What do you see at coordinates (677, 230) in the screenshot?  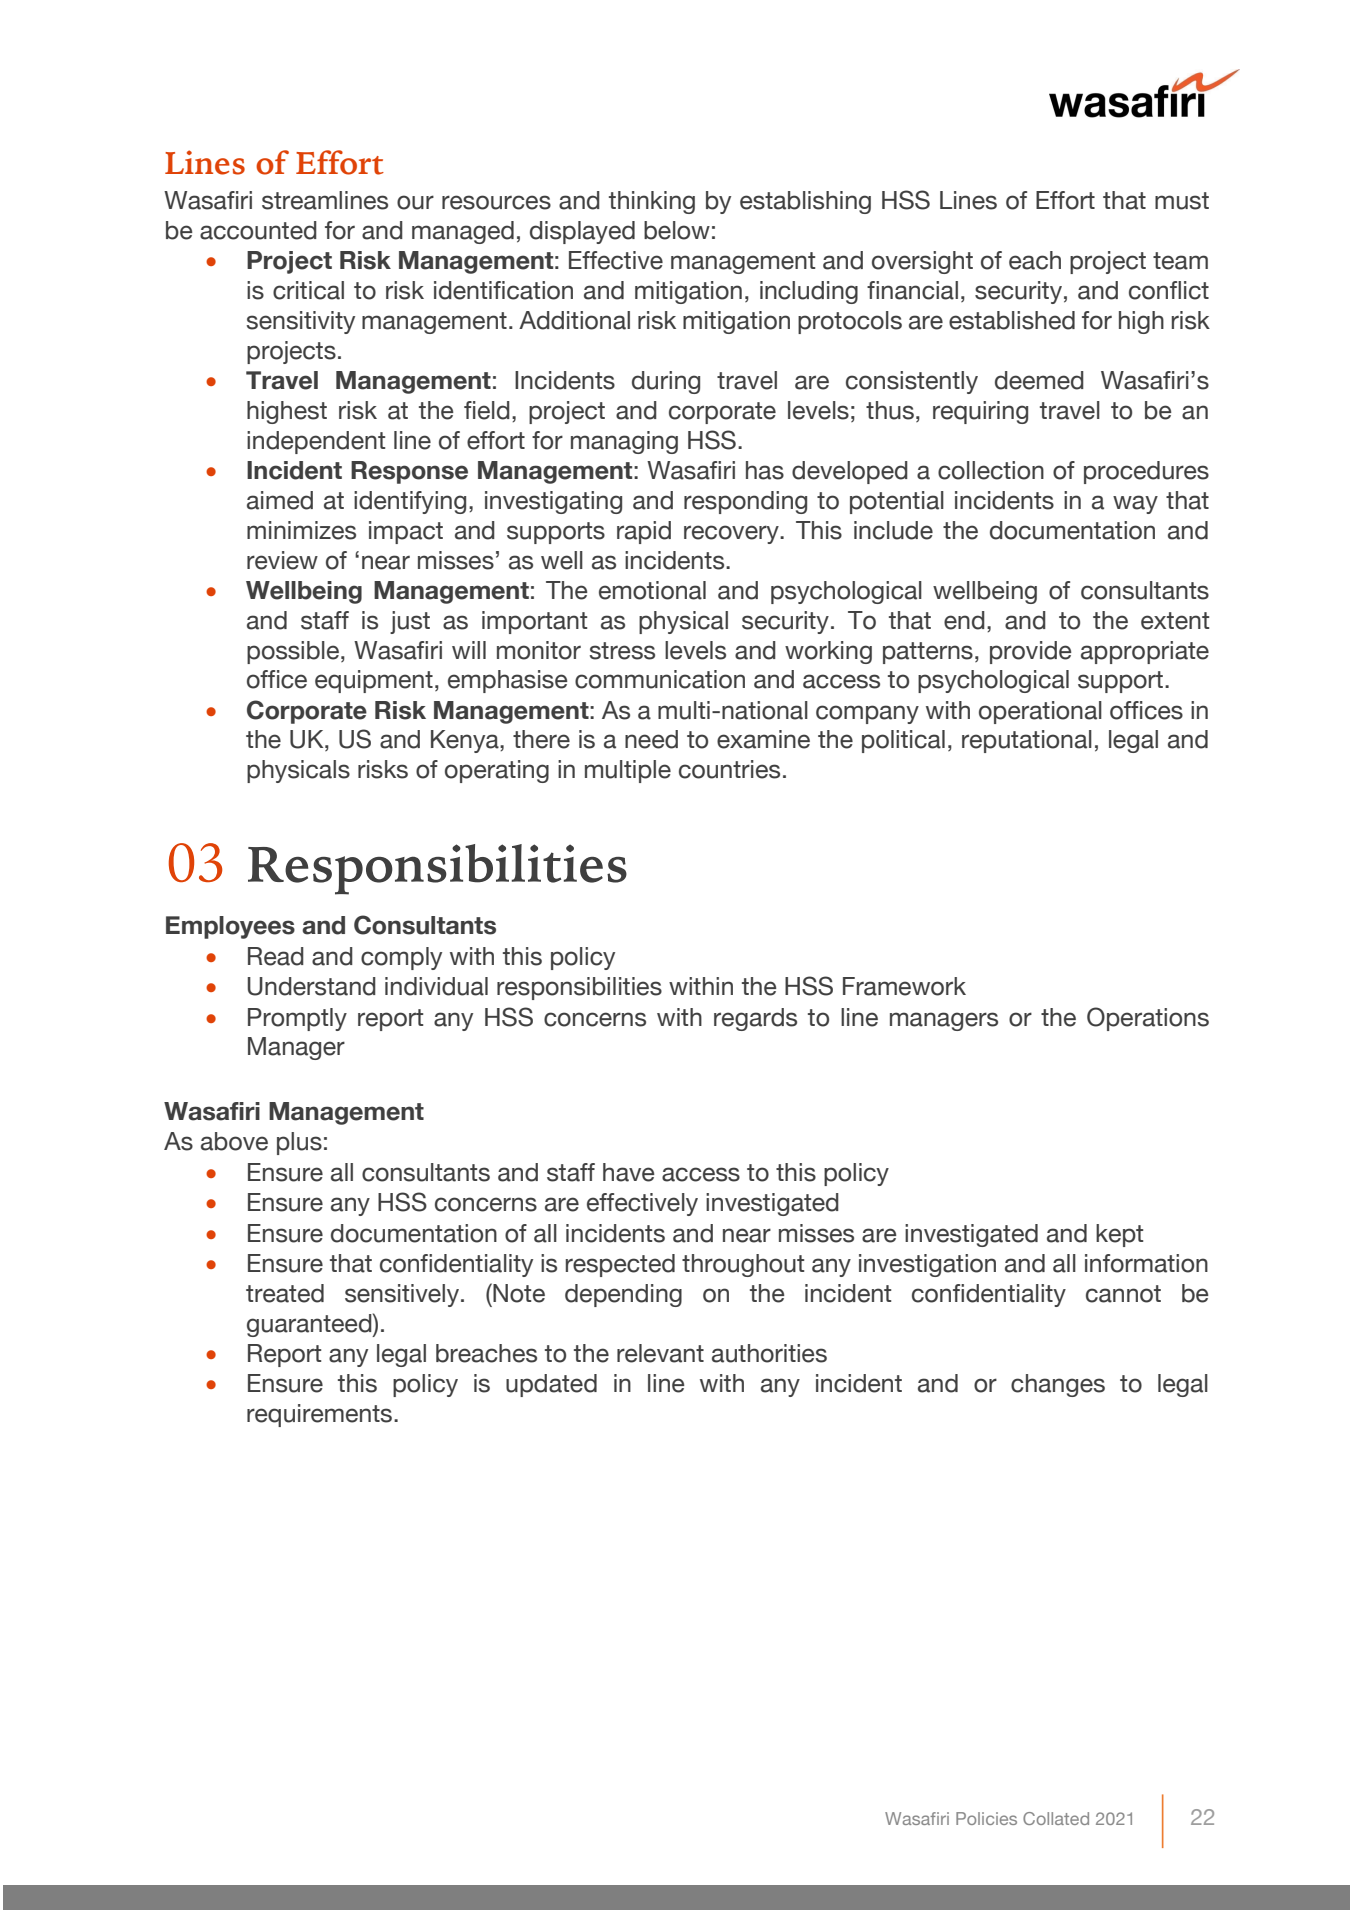 I see `below` at bounding box center [677, 230].
